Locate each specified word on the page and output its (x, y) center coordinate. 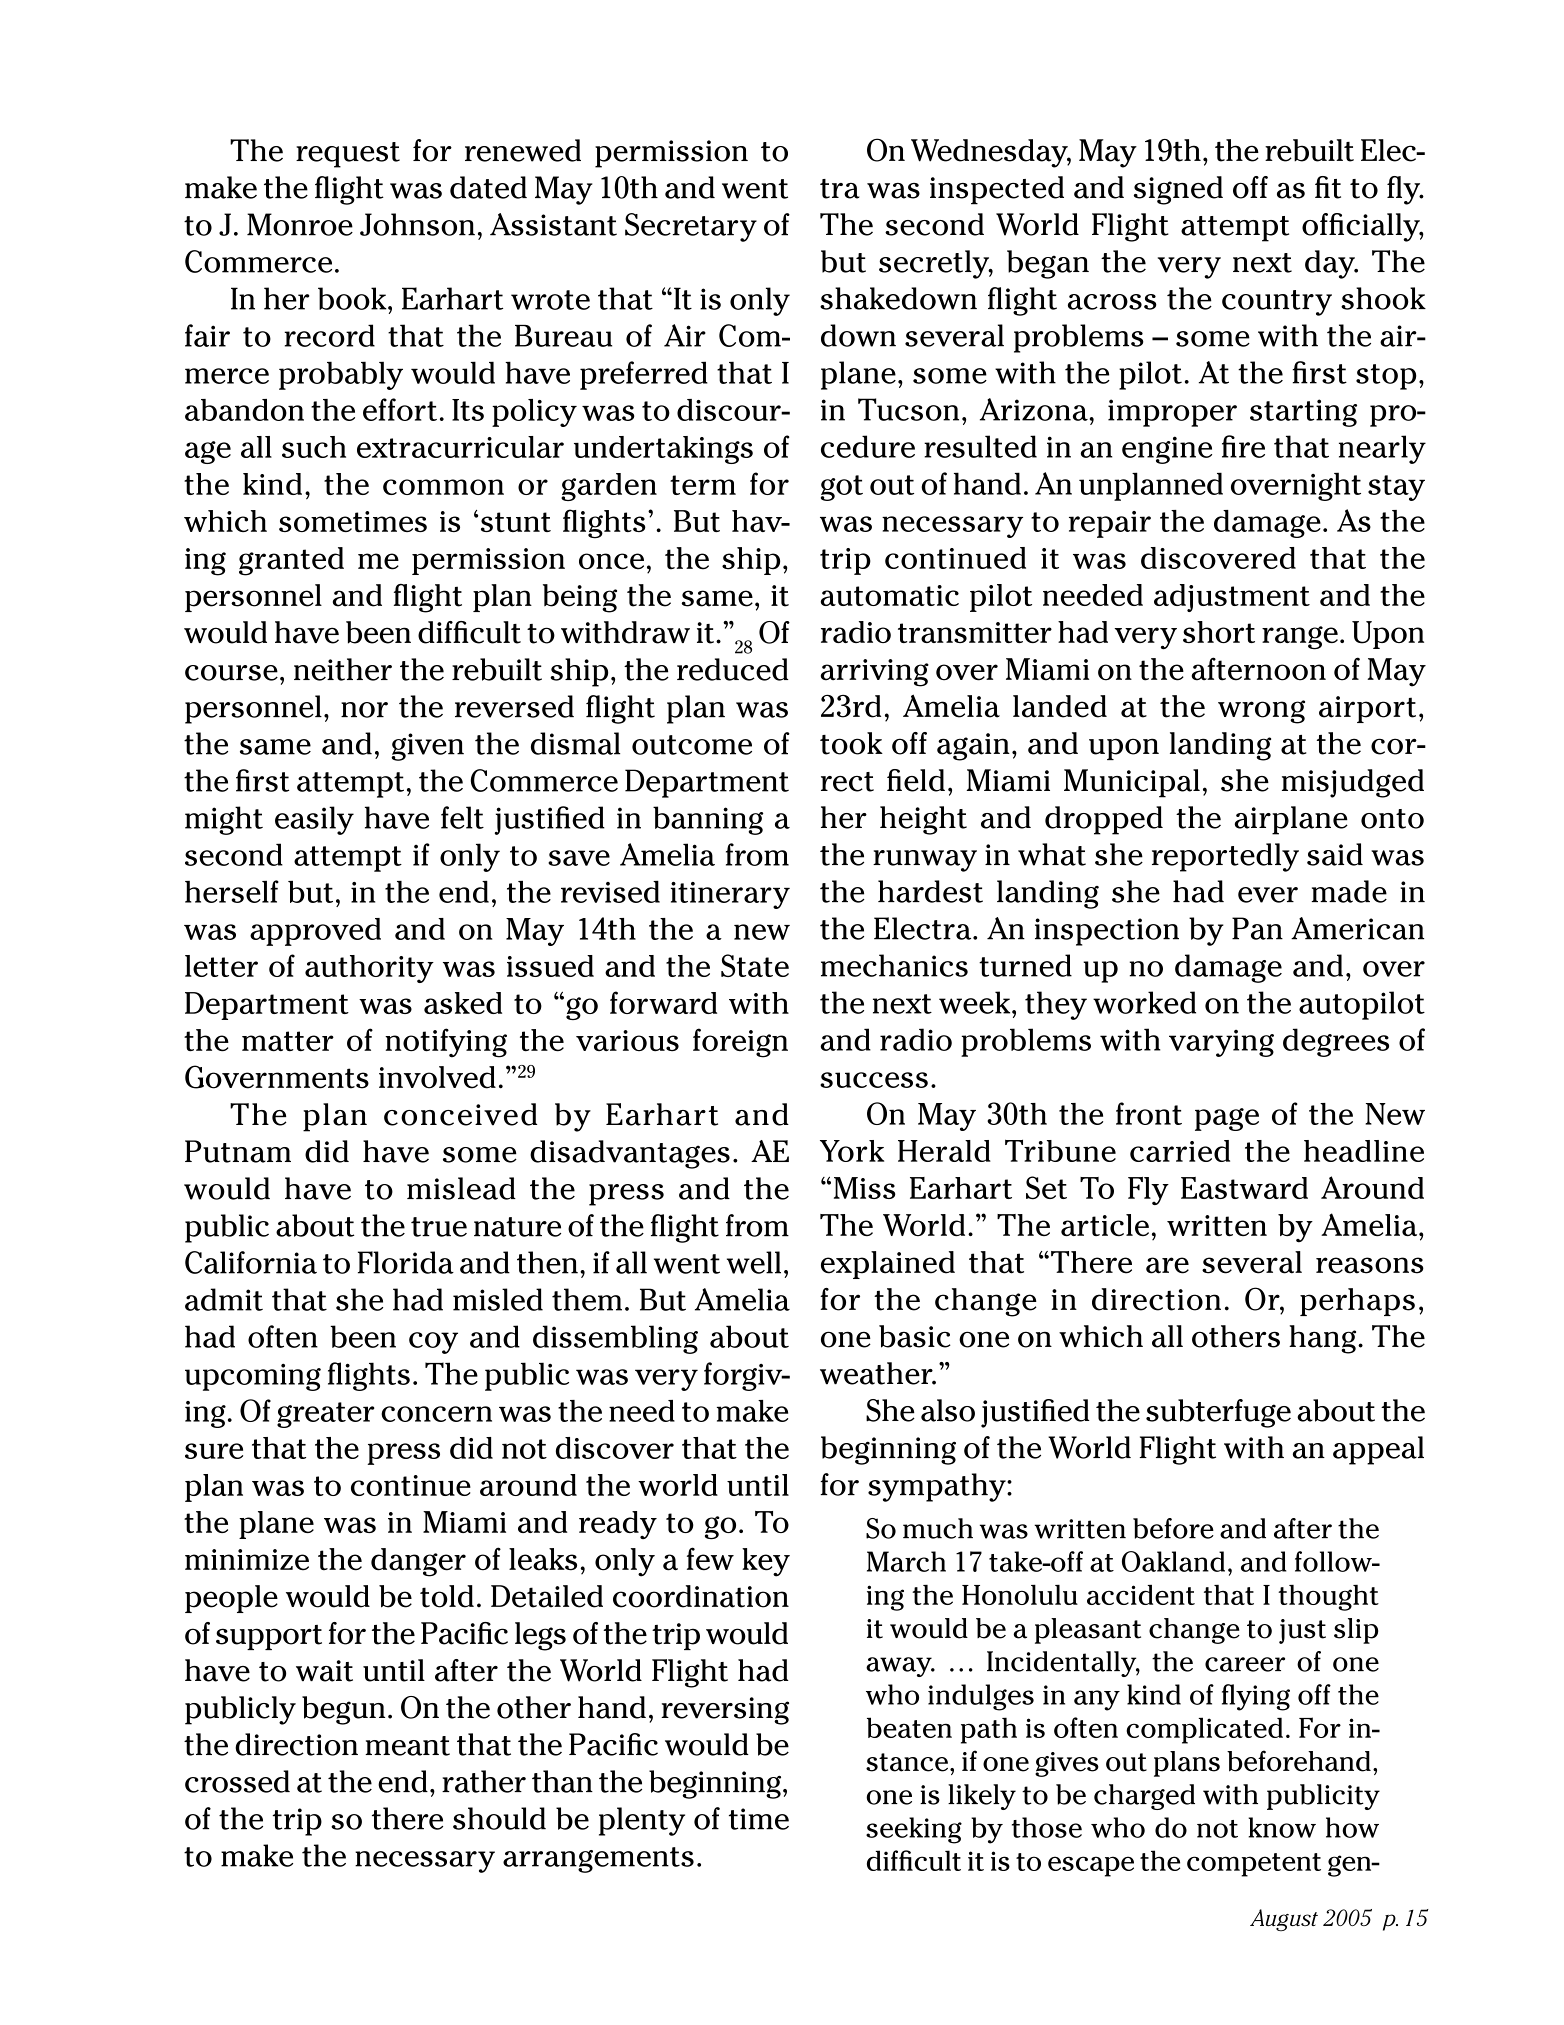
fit (1328, 187)
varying (1221, 1043)
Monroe (300, 224)
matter (288, 1041)
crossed (237, 1781)
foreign (740, 1043)
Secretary (691, 227)
